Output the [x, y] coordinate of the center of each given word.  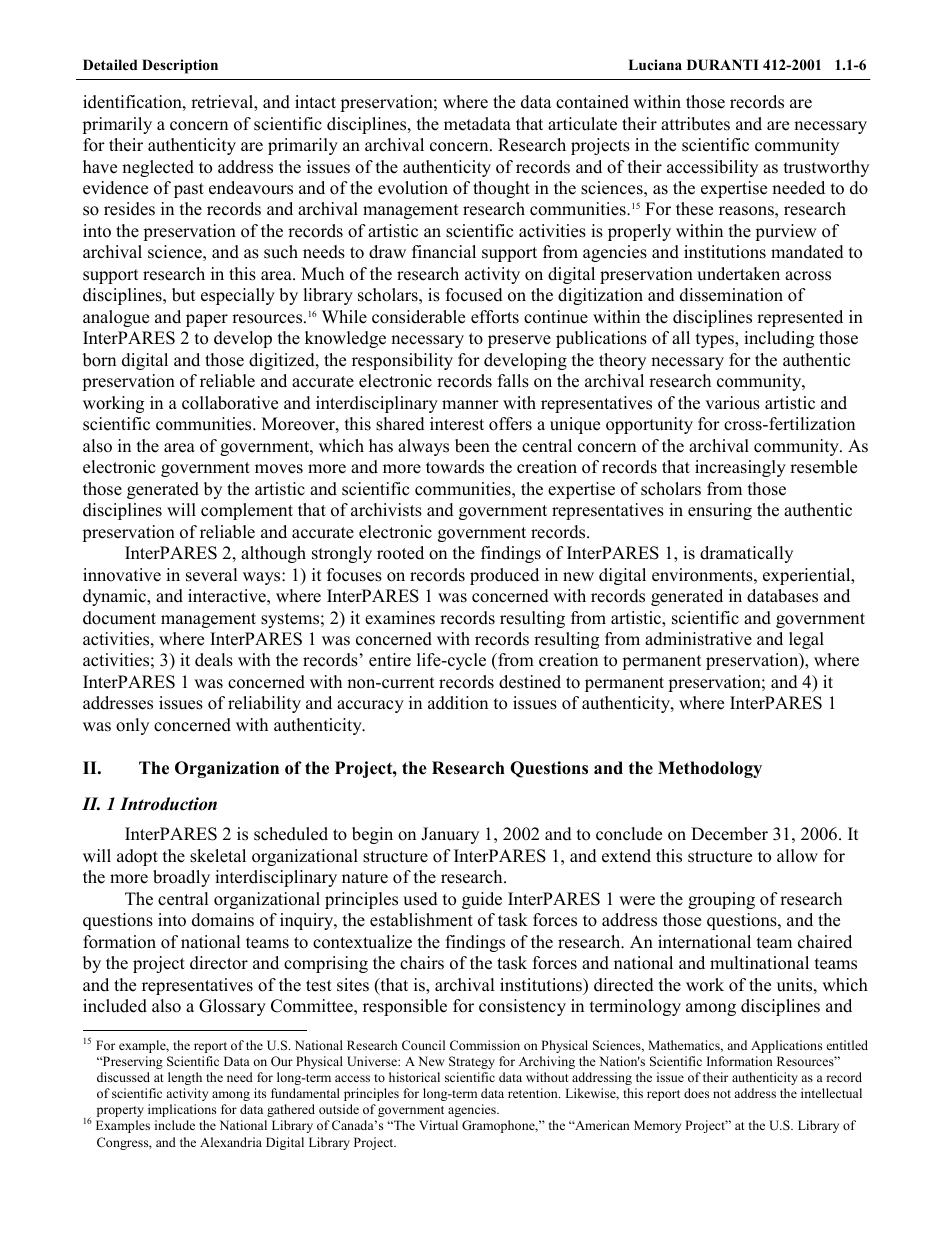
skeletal [218, 856]
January [450, 835]
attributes [695, 124]
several [212, 575]
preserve [519, 341]
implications [182, 1110]
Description [180, 66]
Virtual [438, 1125]
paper [207, 320]
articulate [582, 124]
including [779, 339]
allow [797, 856]
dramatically [746, 554]
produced [504, 576]
